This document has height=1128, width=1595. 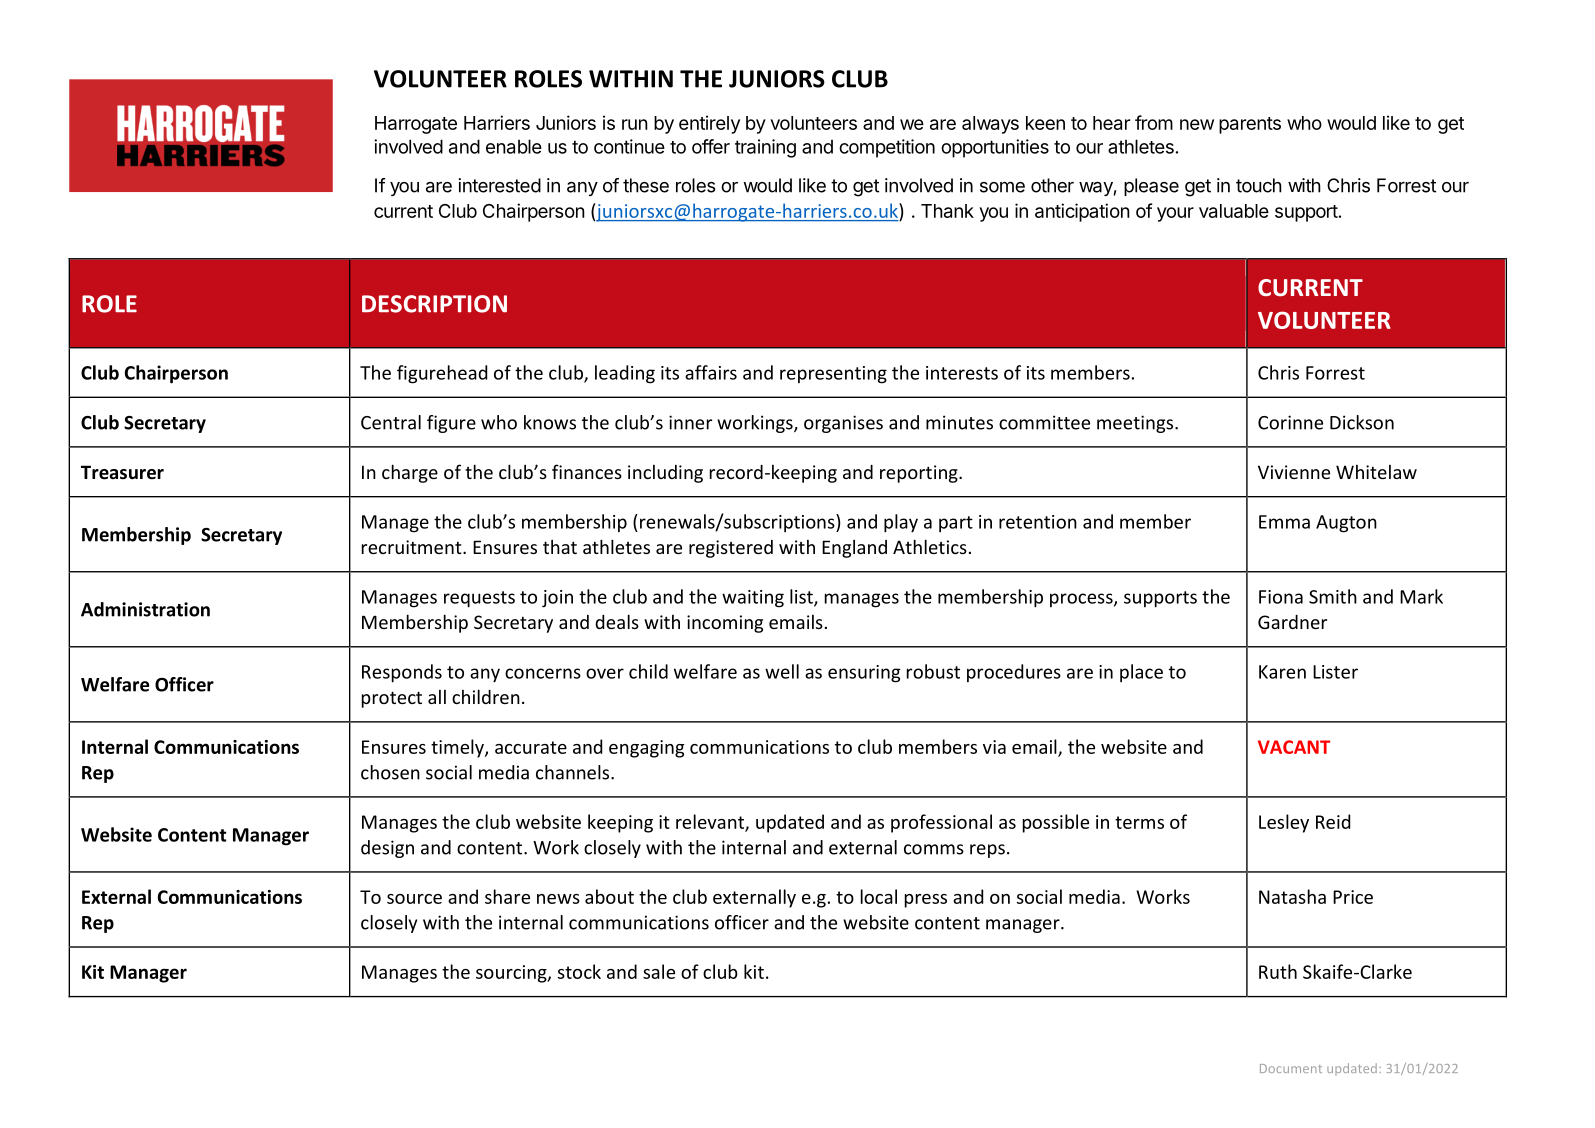 What do you see at coordinates (579, 971) in the document?
I see `stock` at bounding box center [579, 971].
